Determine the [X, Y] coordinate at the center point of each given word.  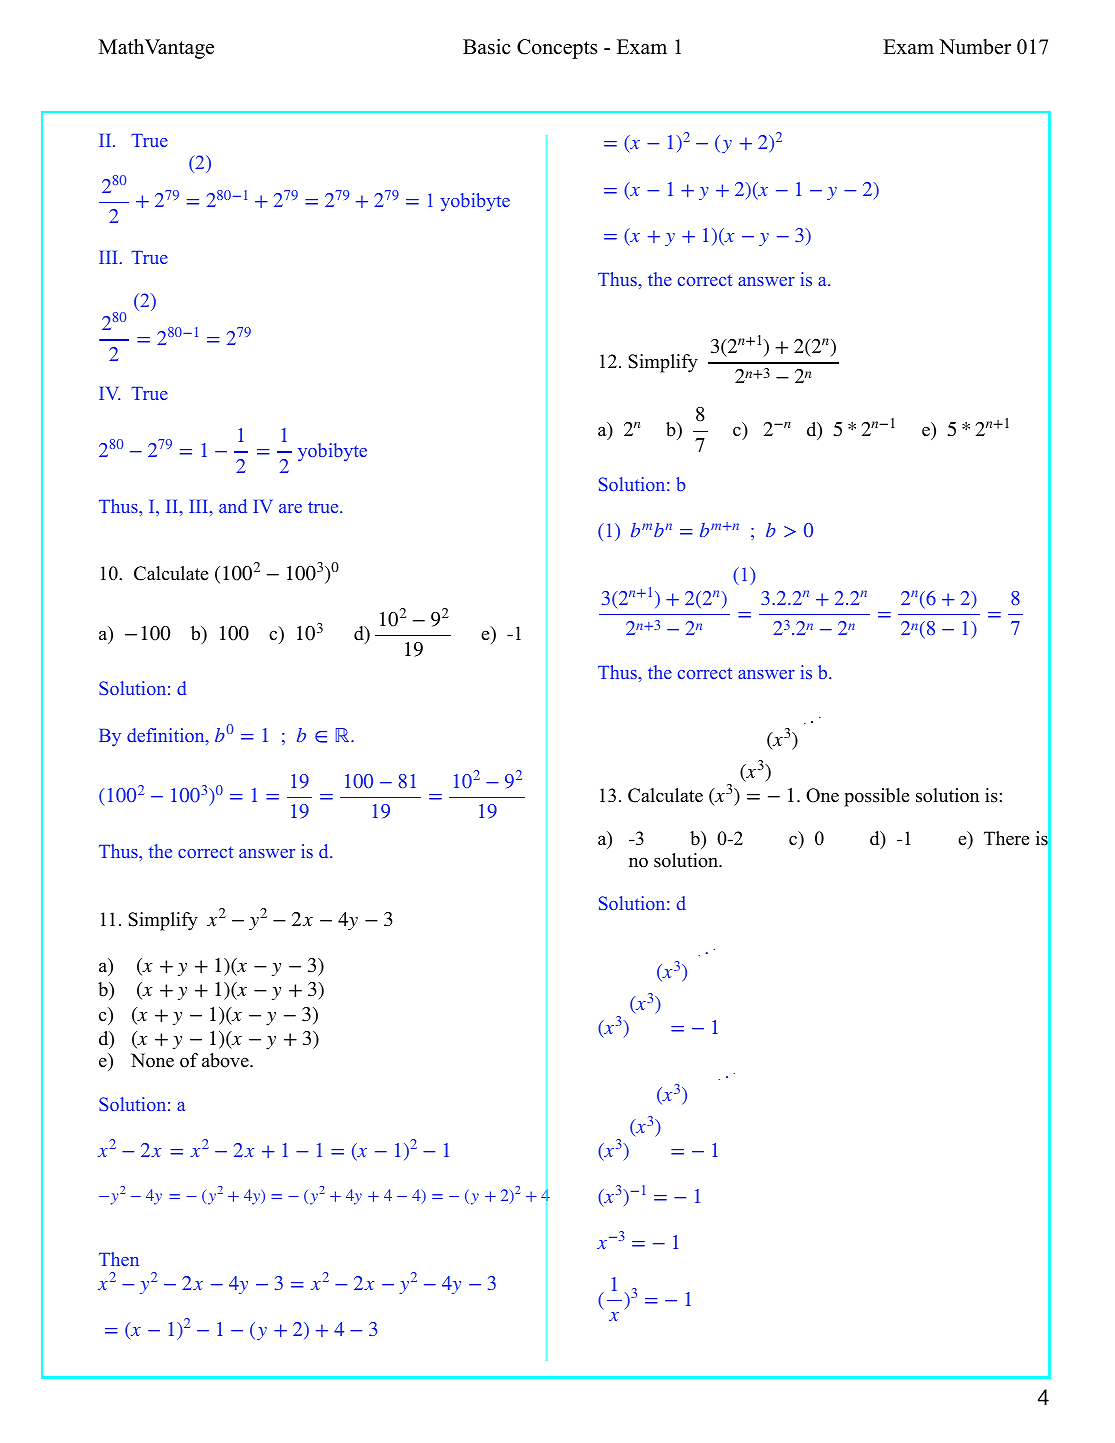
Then [119, 1259]
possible [876, 797]
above [226, 1060]
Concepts [557, 49]
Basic [487, 47]
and [233, 506]
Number [975, 47]
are [290, 508]
